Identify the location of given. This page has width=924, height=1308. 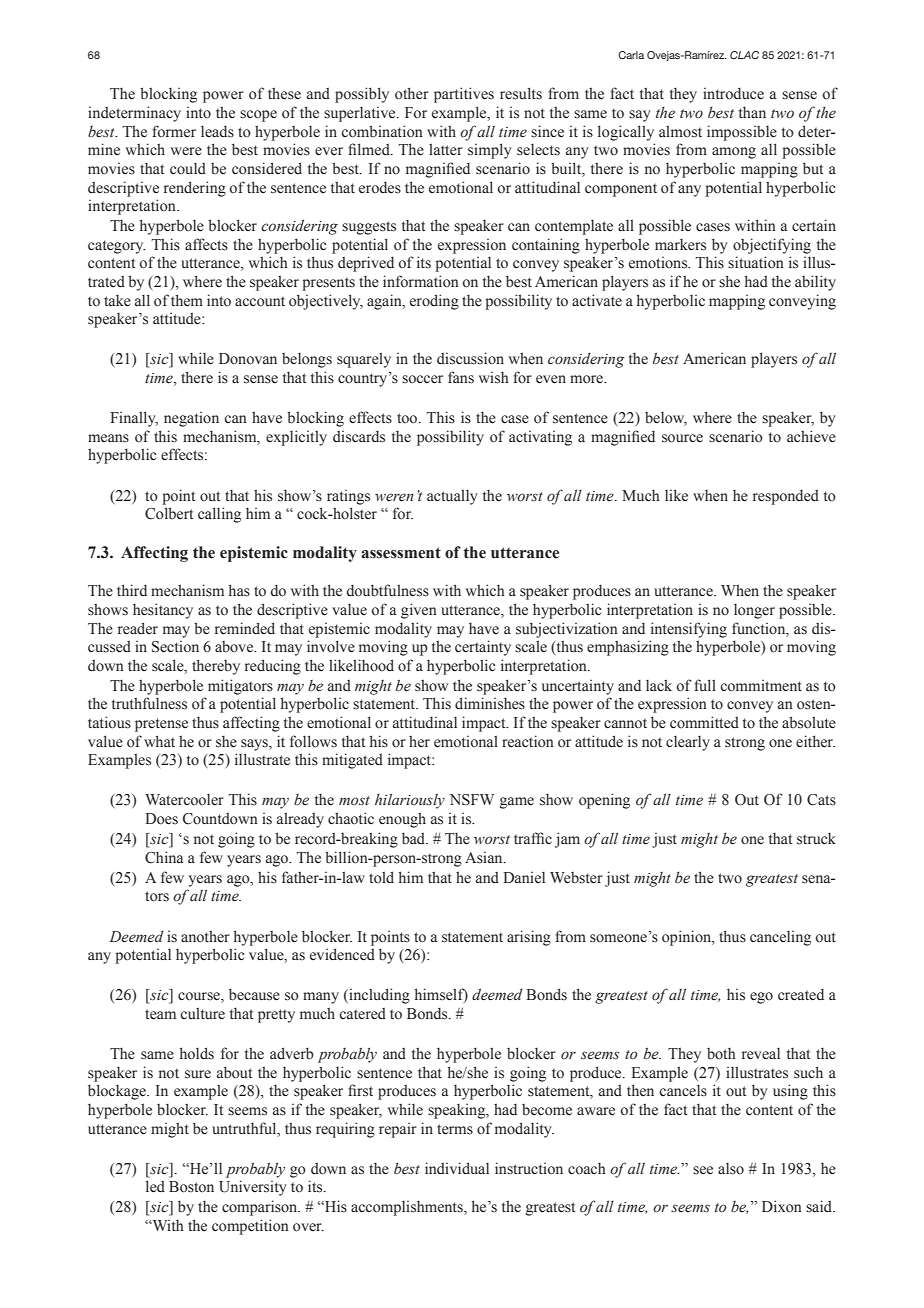
(419, 611).
